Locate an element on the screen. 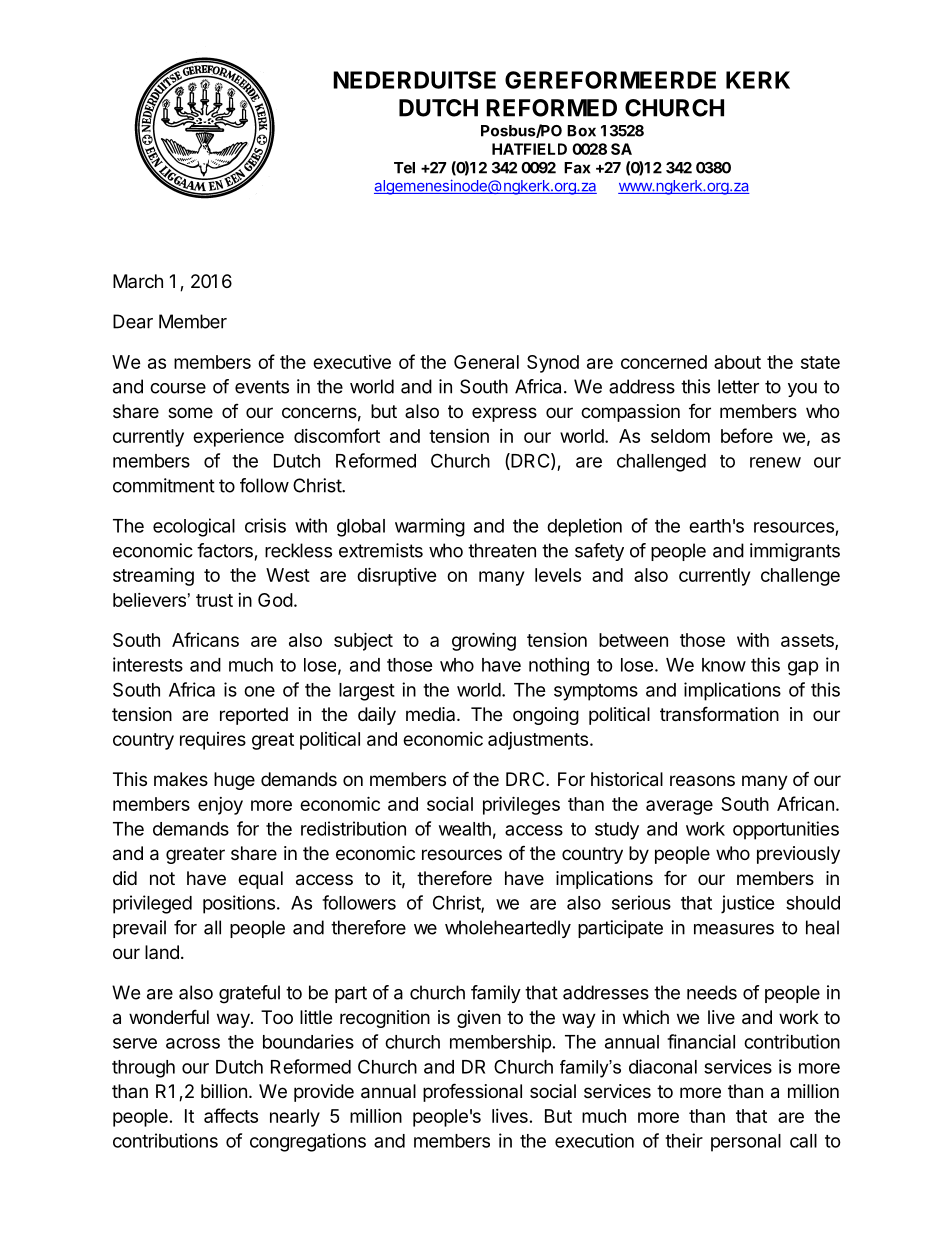 Image resolution: width=952 pixels, height=1233 pixels. letter is located at coordinates (738, 386).
